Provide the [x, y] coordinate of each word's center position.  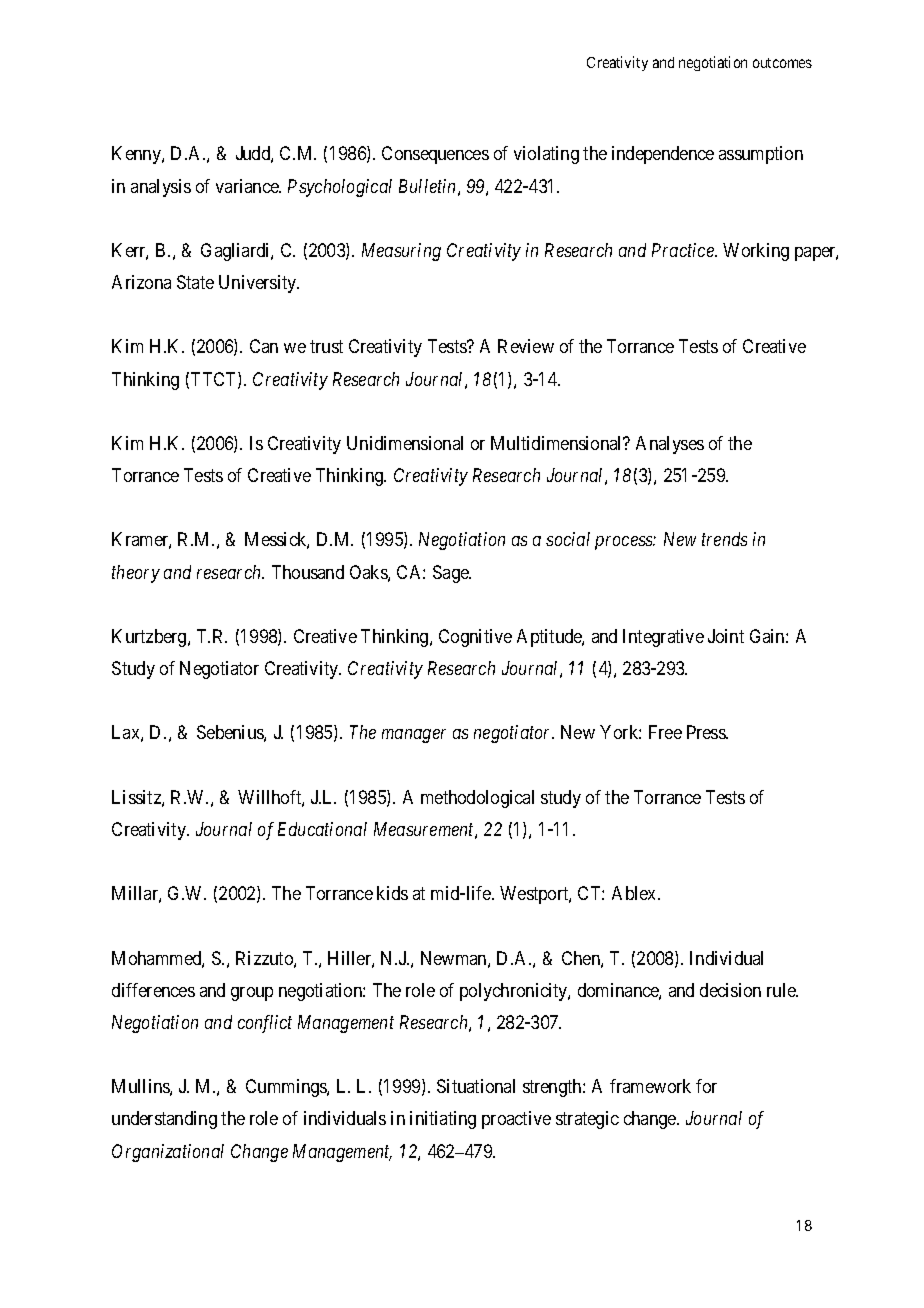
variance [248, 186]
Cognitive [475, 638]
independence [663, 155]
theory [136, 574]
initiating [443, 1120]
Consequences [435, 155]
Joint [726, 636]
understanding [164, 1120]
